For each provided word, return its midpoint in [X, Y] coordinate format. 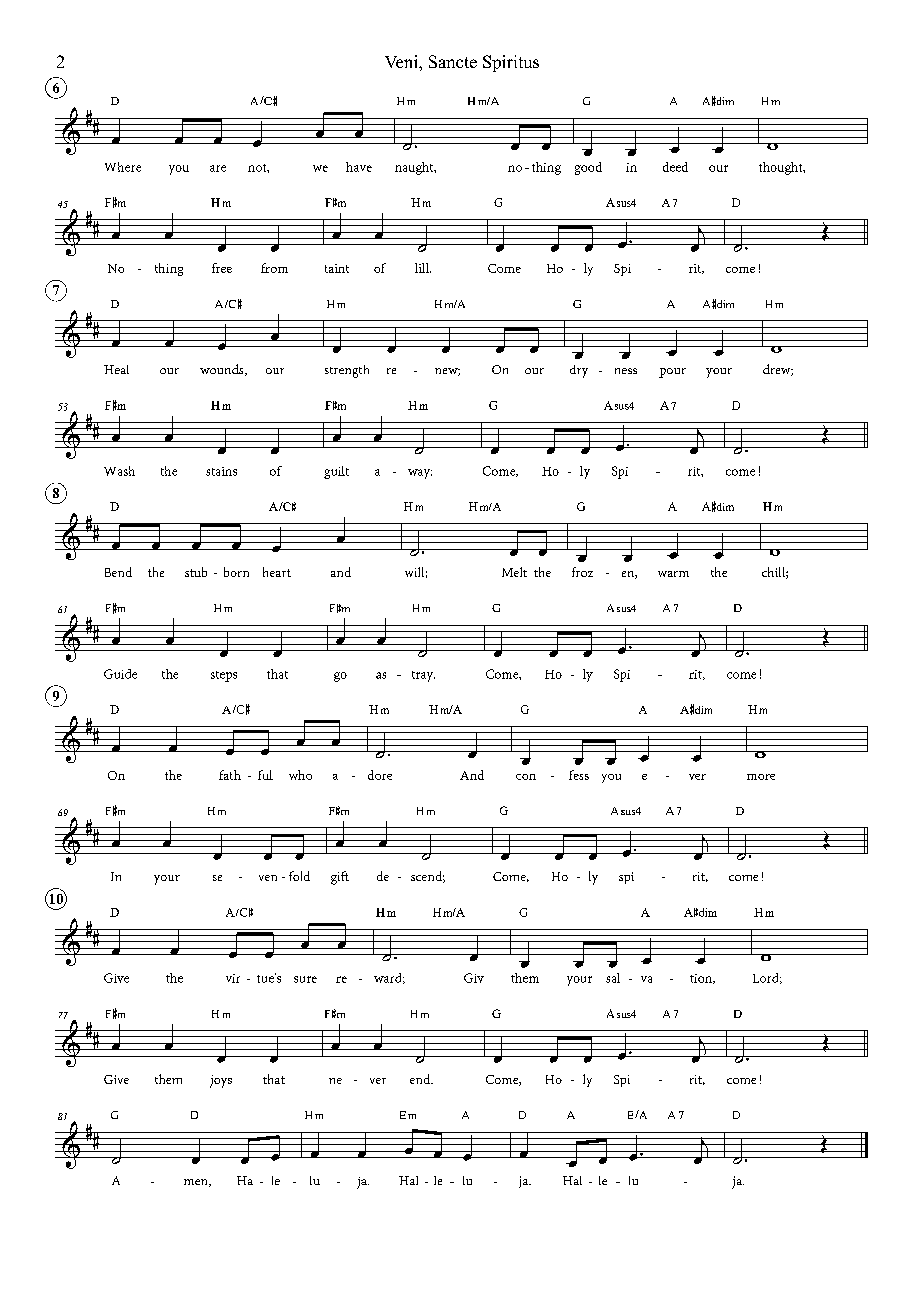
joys [221, 1081]
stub [196, 572]
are [218, 168]
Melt [514, 572]
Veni [402, 61]
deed [675, 167]
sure [305, 979]
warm [673, 574]
